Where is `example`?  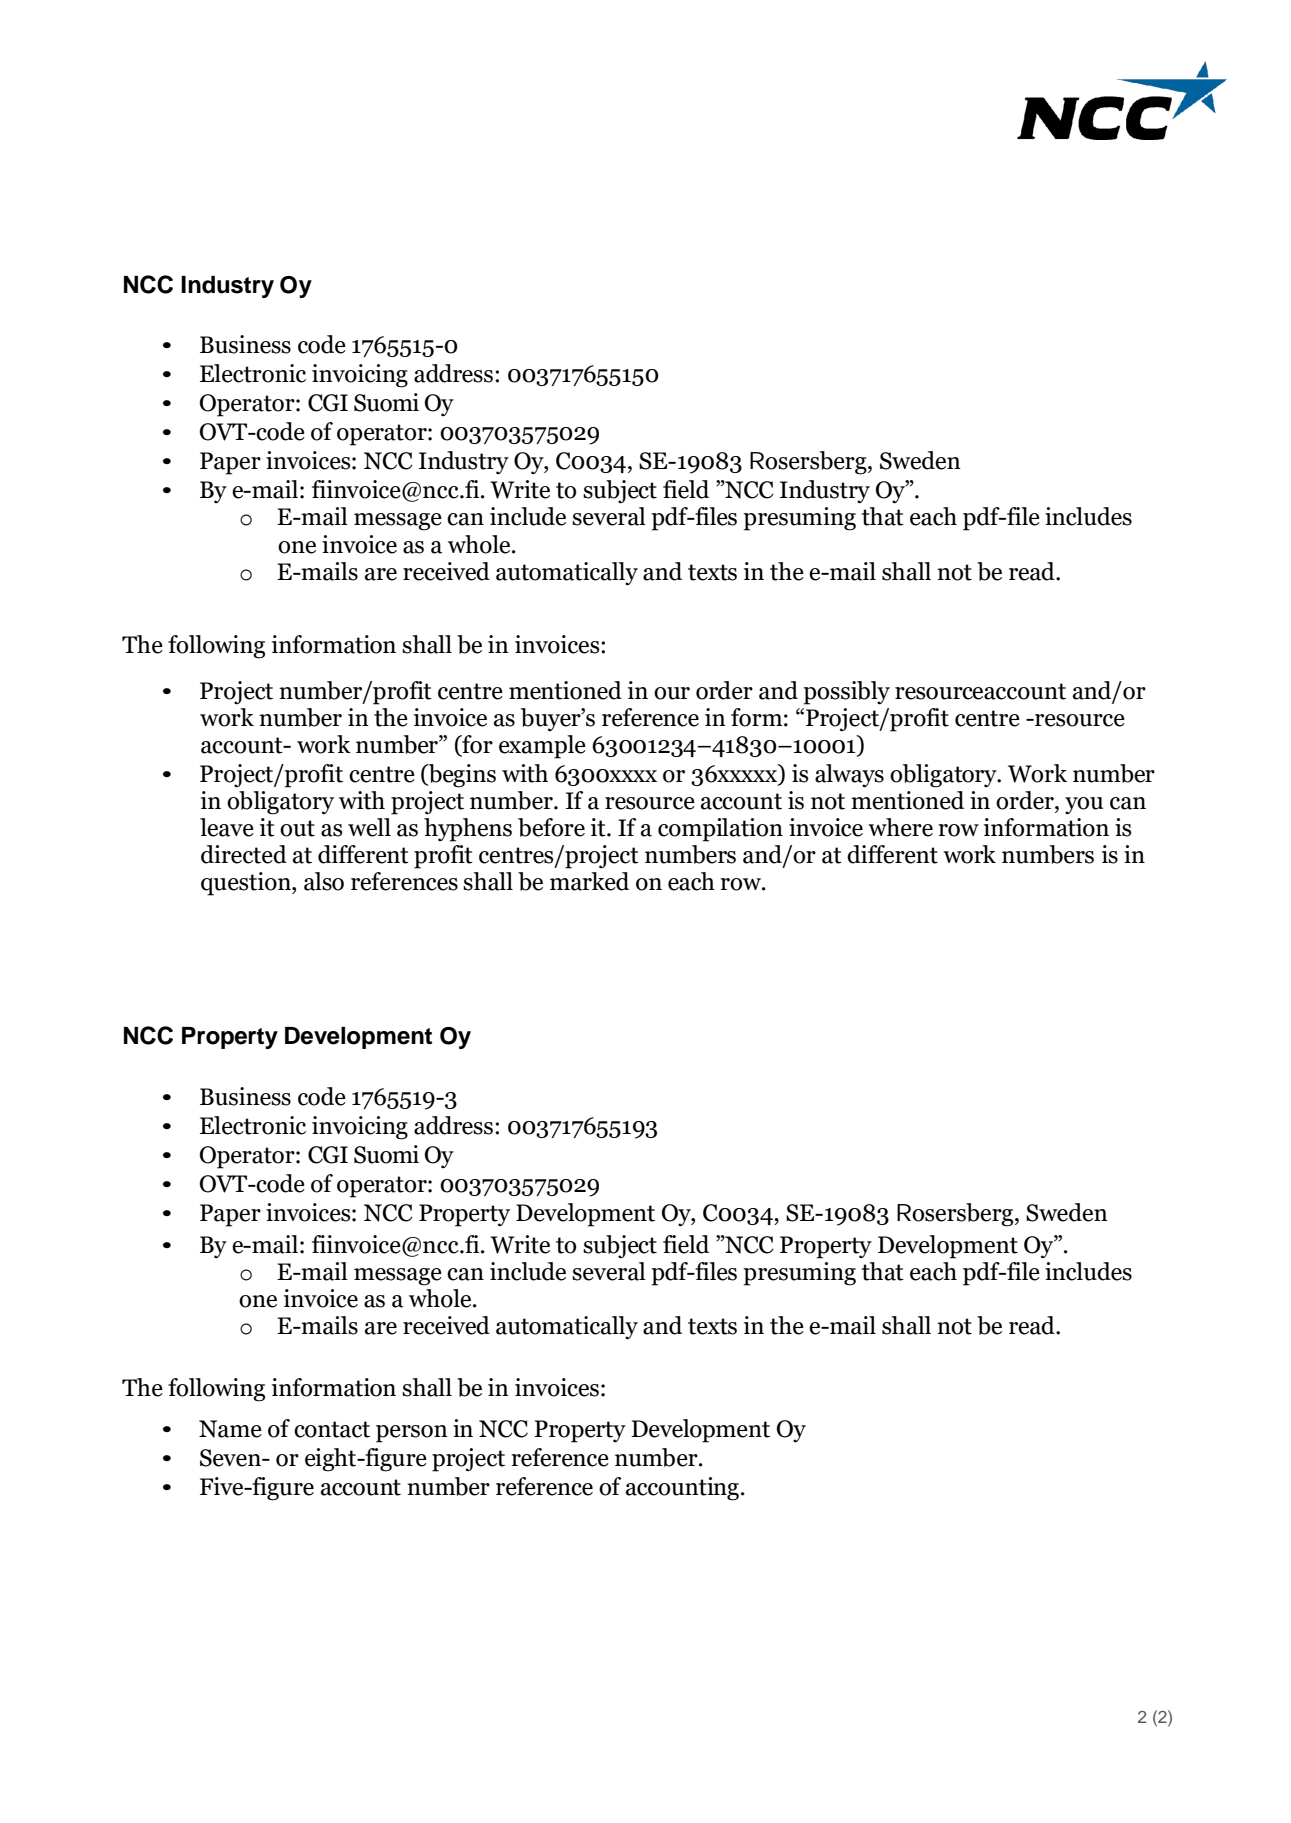 example is located at coordinates (542, 747).
